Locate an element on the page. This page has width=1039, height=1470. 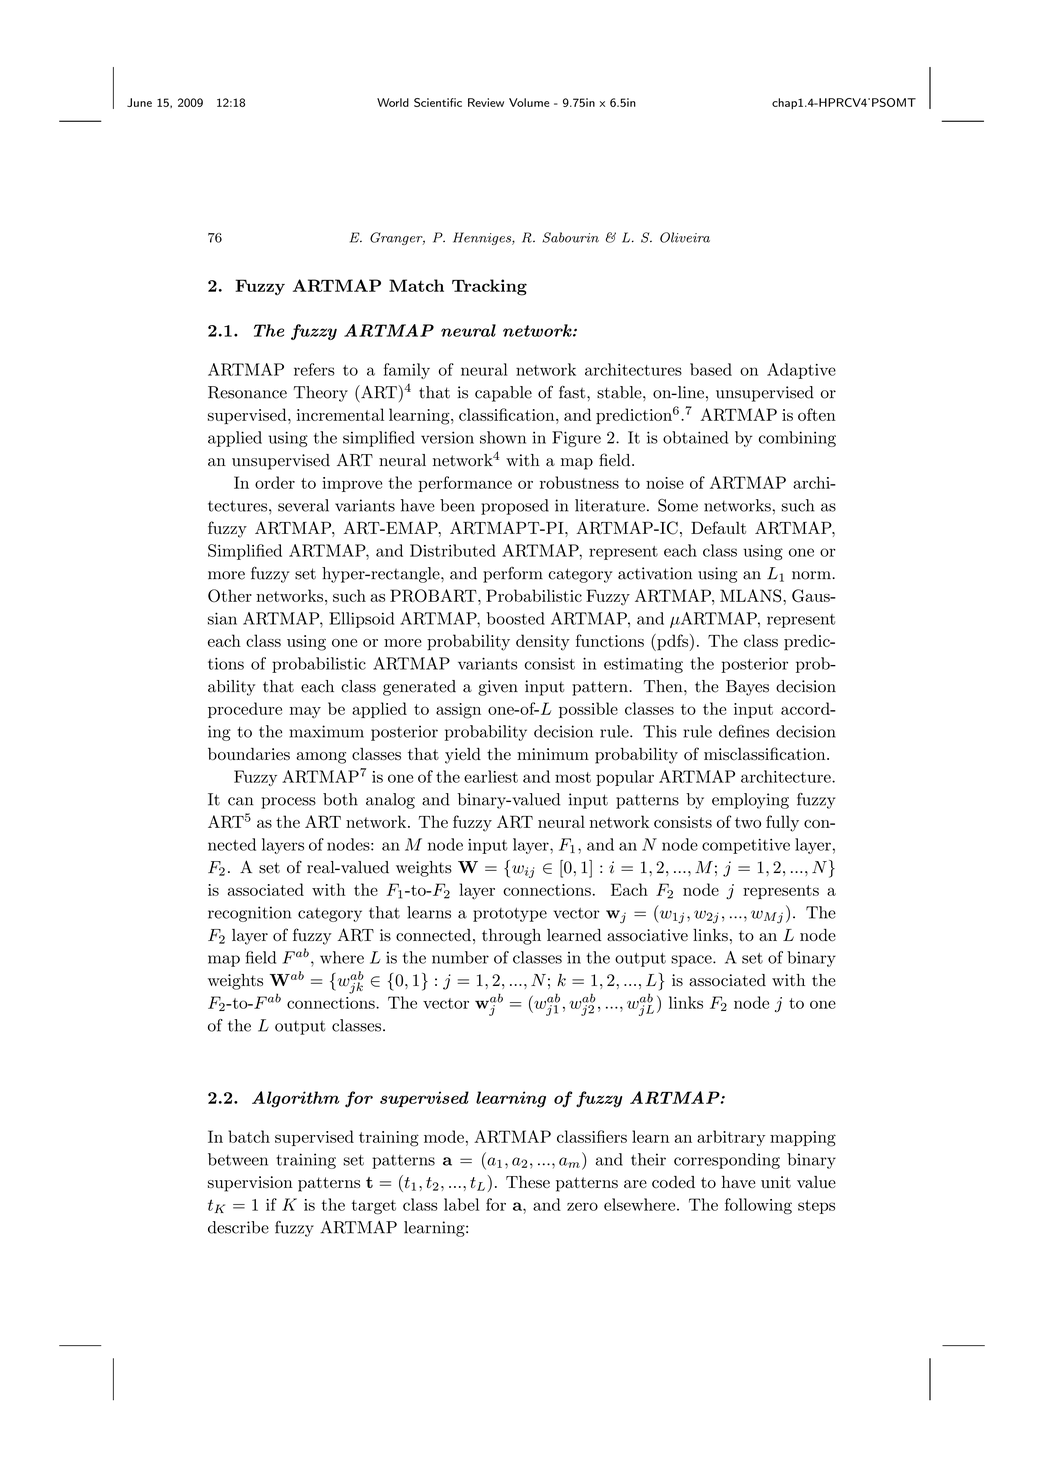
through is located at coordinates (511, 937).
